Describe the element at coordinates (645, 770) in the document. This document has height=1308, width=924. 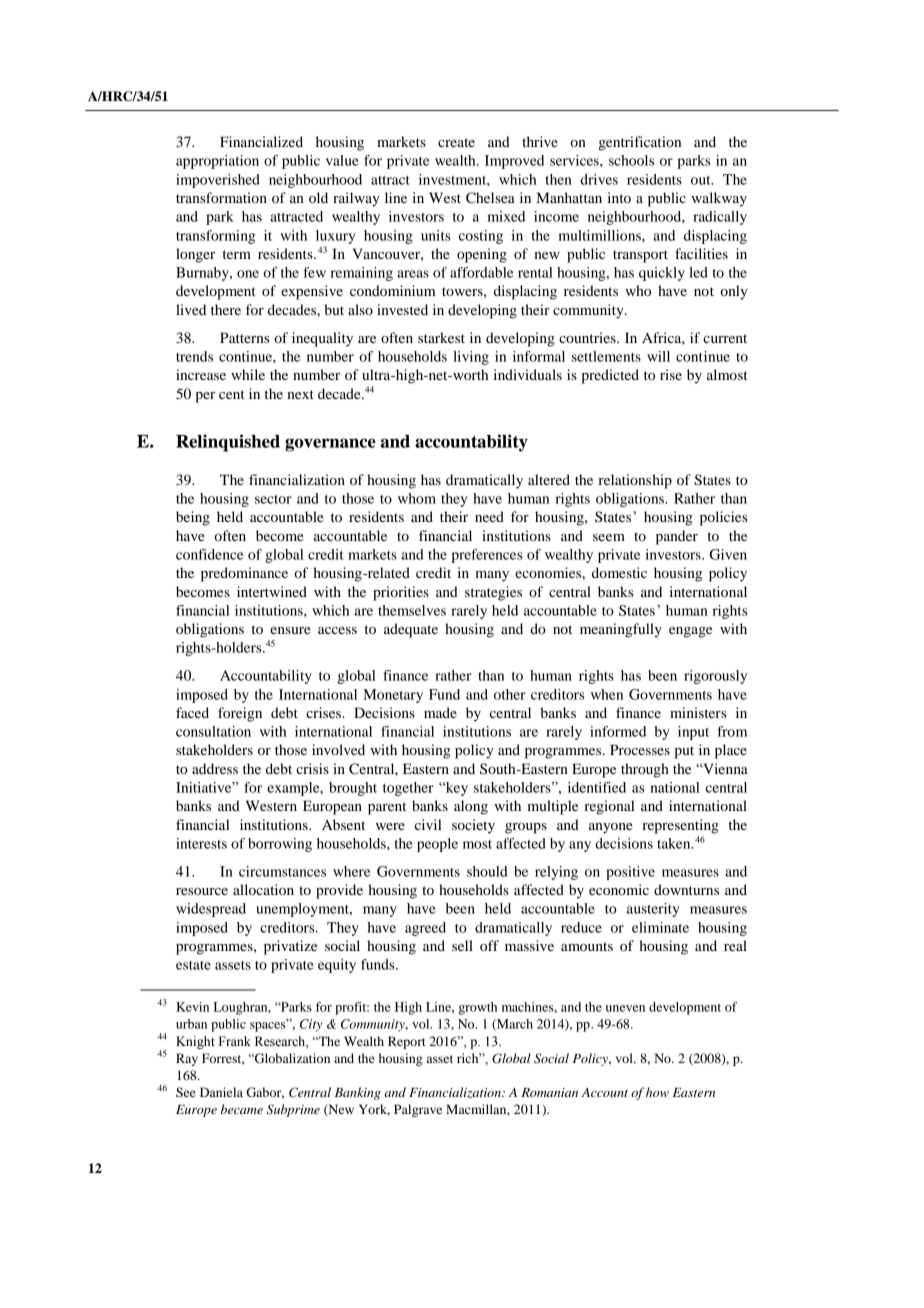
I see `through` at that location.
